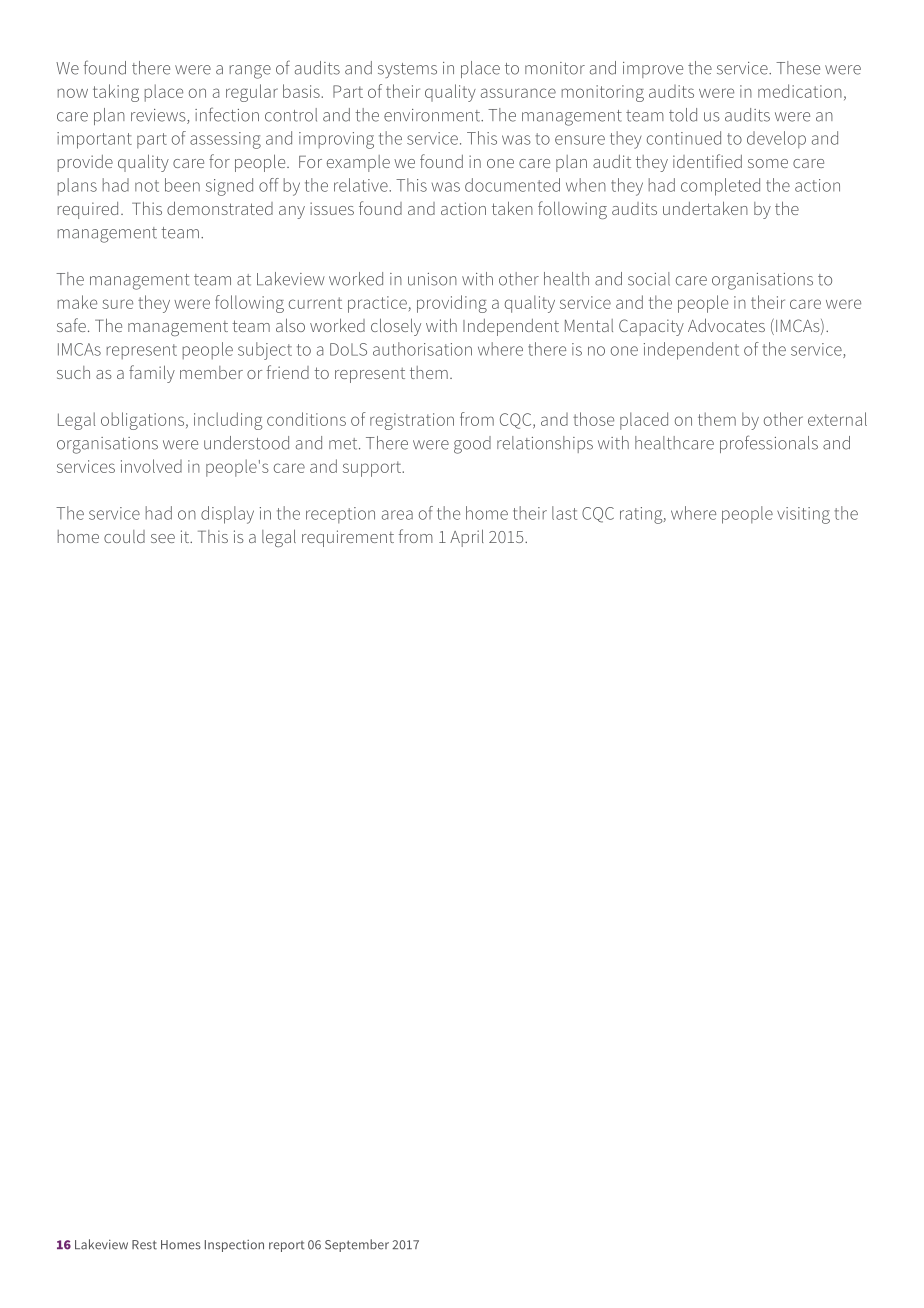  I want to click on Rest, so click(144, 1245).
